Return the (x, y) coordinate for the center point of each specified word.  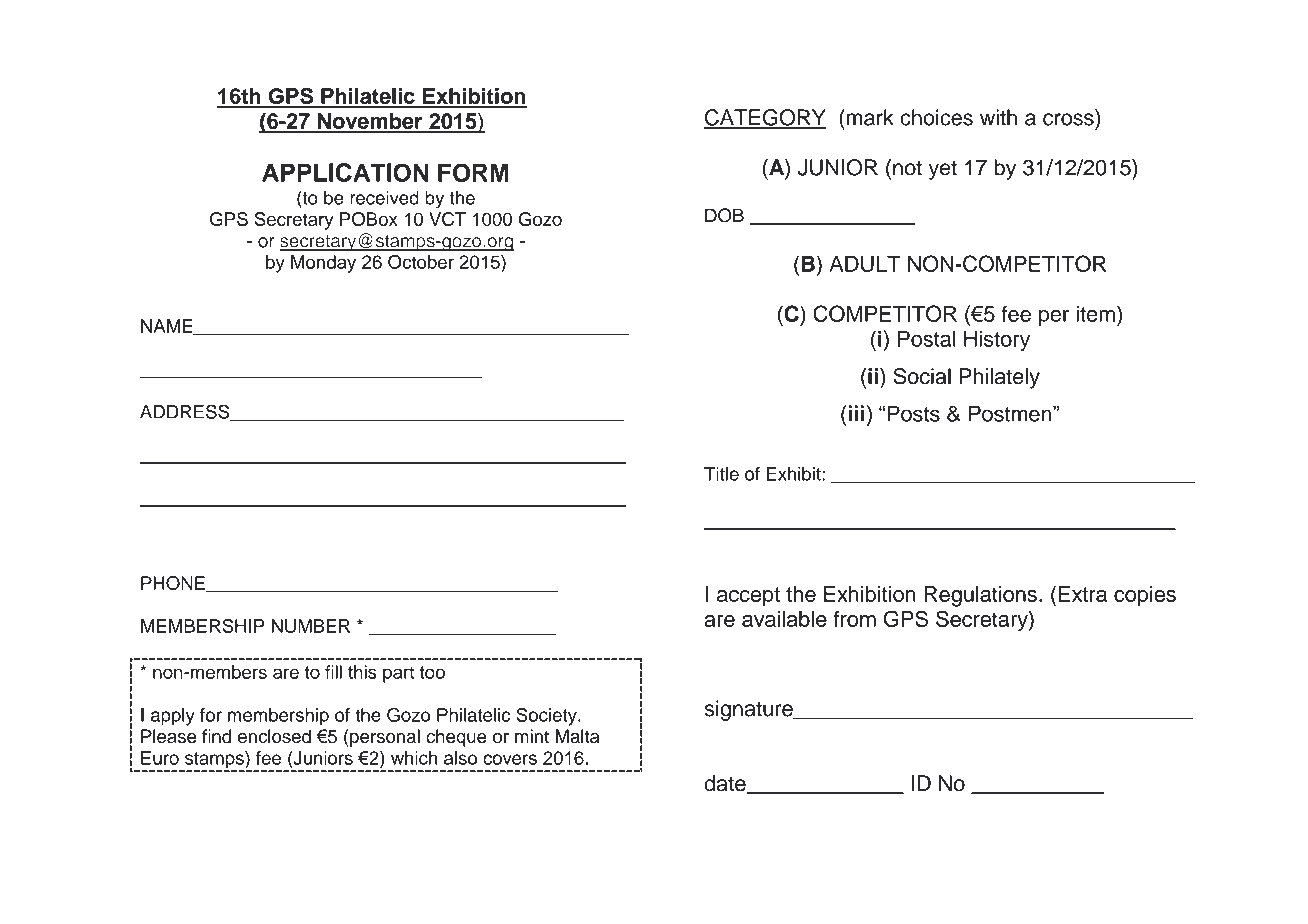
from (854, 619)
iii (856, 413)
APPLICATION (345, 172)
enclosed (274, 736)
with (998, 117)
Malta (577, 736)
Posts (913, 413)
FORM (473, 172)
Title (721, 474)
